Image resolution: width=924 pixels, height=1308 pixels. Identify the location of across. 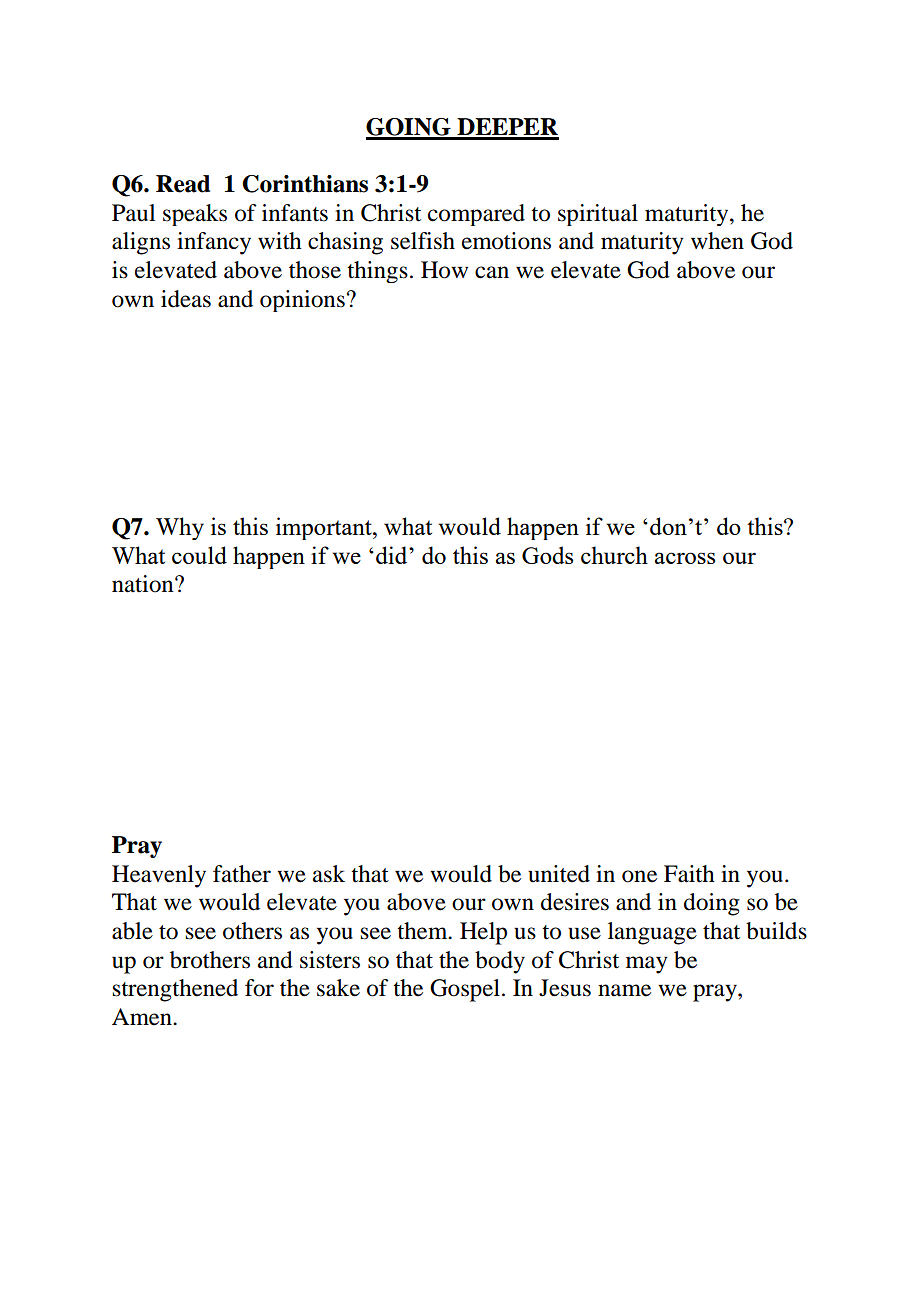
(684, 558).
